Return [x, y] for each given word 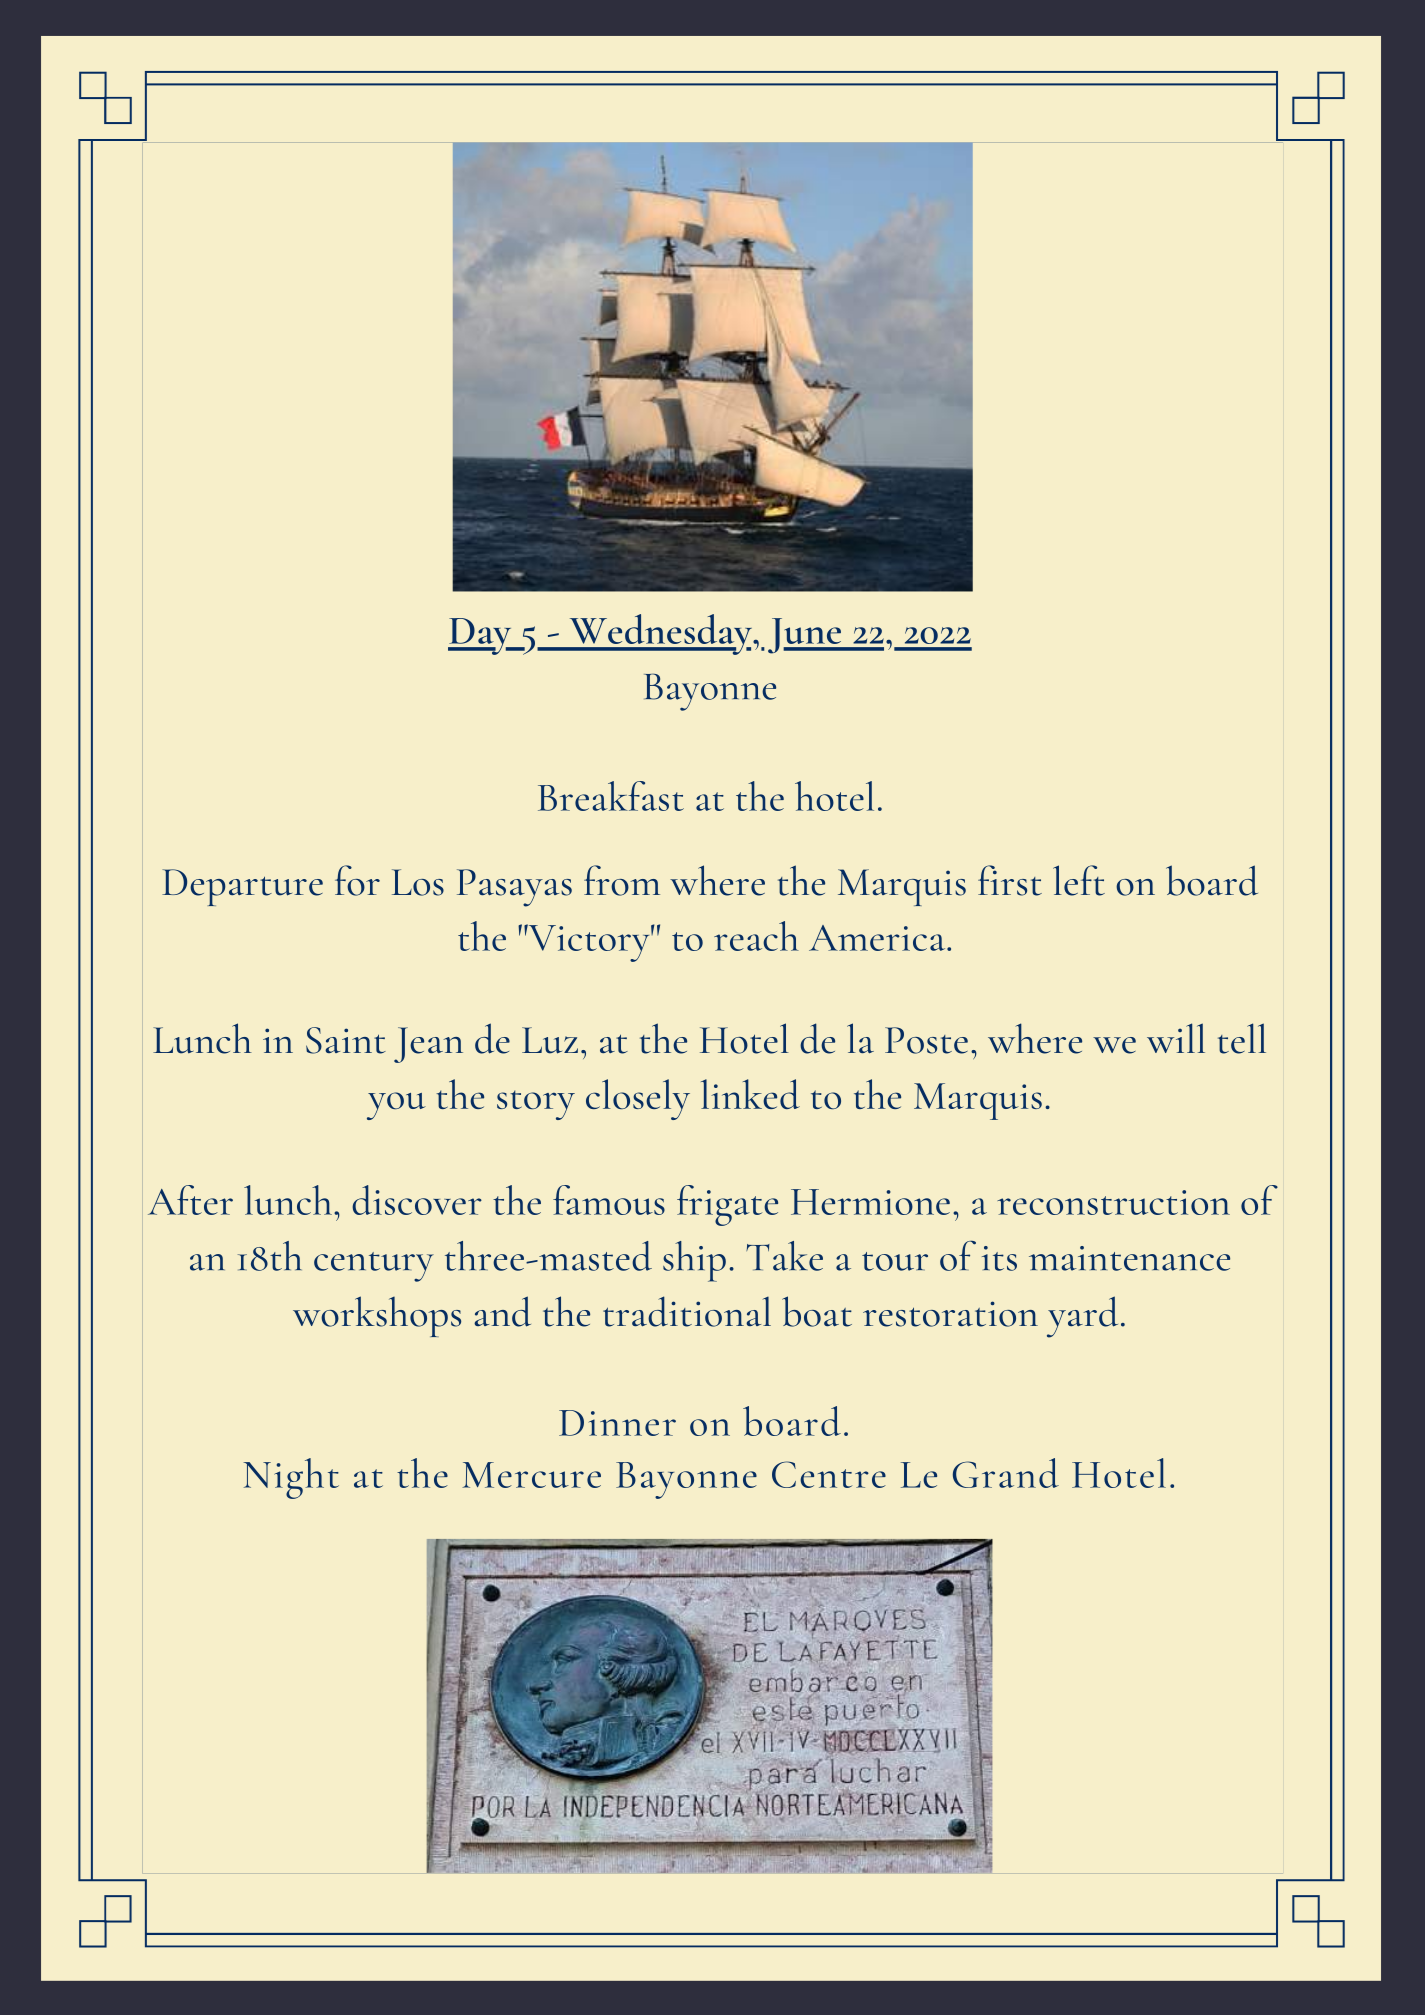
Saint [346, 1040]
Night [291, 1478]
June [806, 636]
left [1079, 880]
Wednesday [661, 634]
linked [750, 1094]
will [1176, 1038]
